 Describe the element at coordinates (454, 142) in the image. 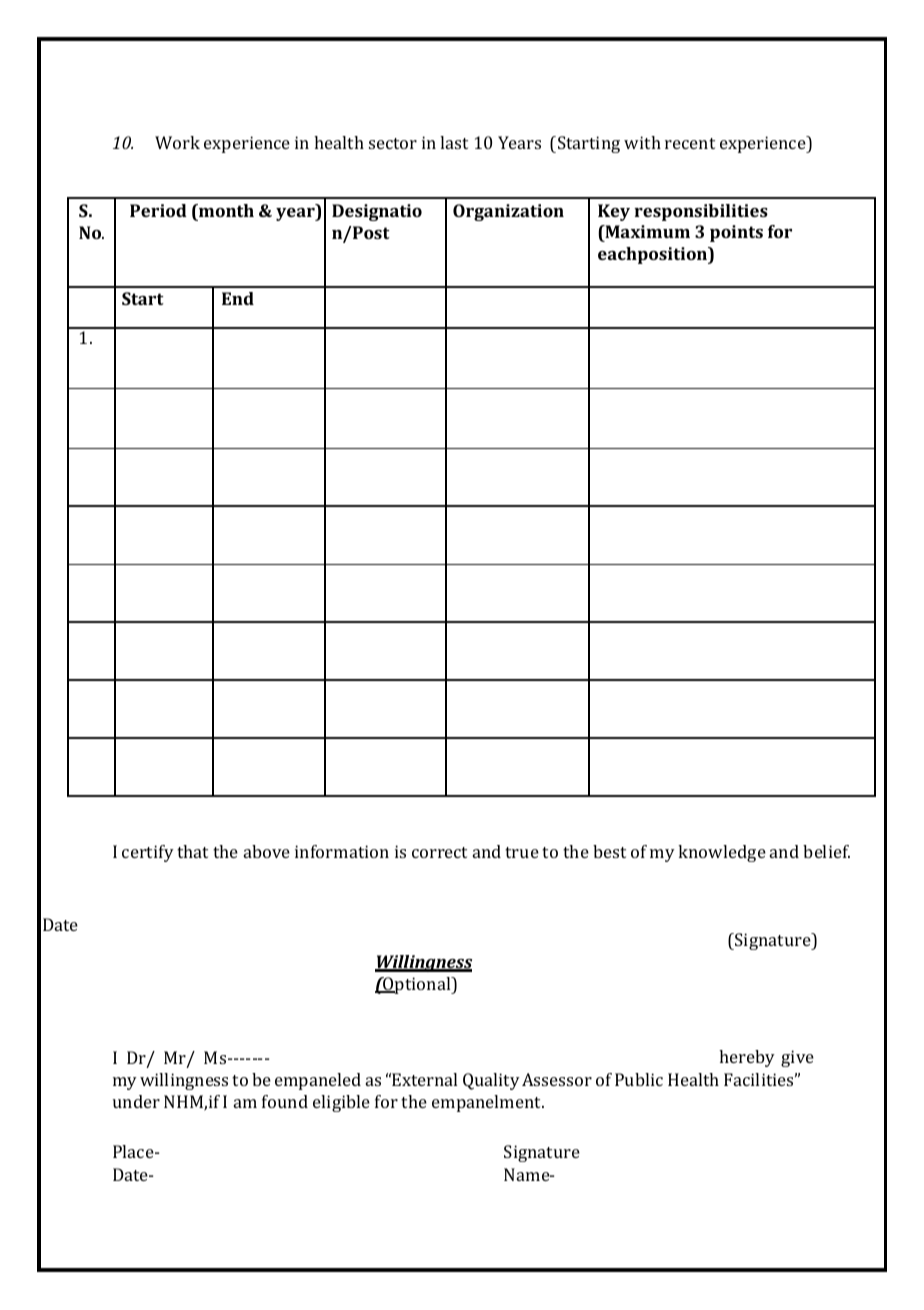

I see `last` at that location.
